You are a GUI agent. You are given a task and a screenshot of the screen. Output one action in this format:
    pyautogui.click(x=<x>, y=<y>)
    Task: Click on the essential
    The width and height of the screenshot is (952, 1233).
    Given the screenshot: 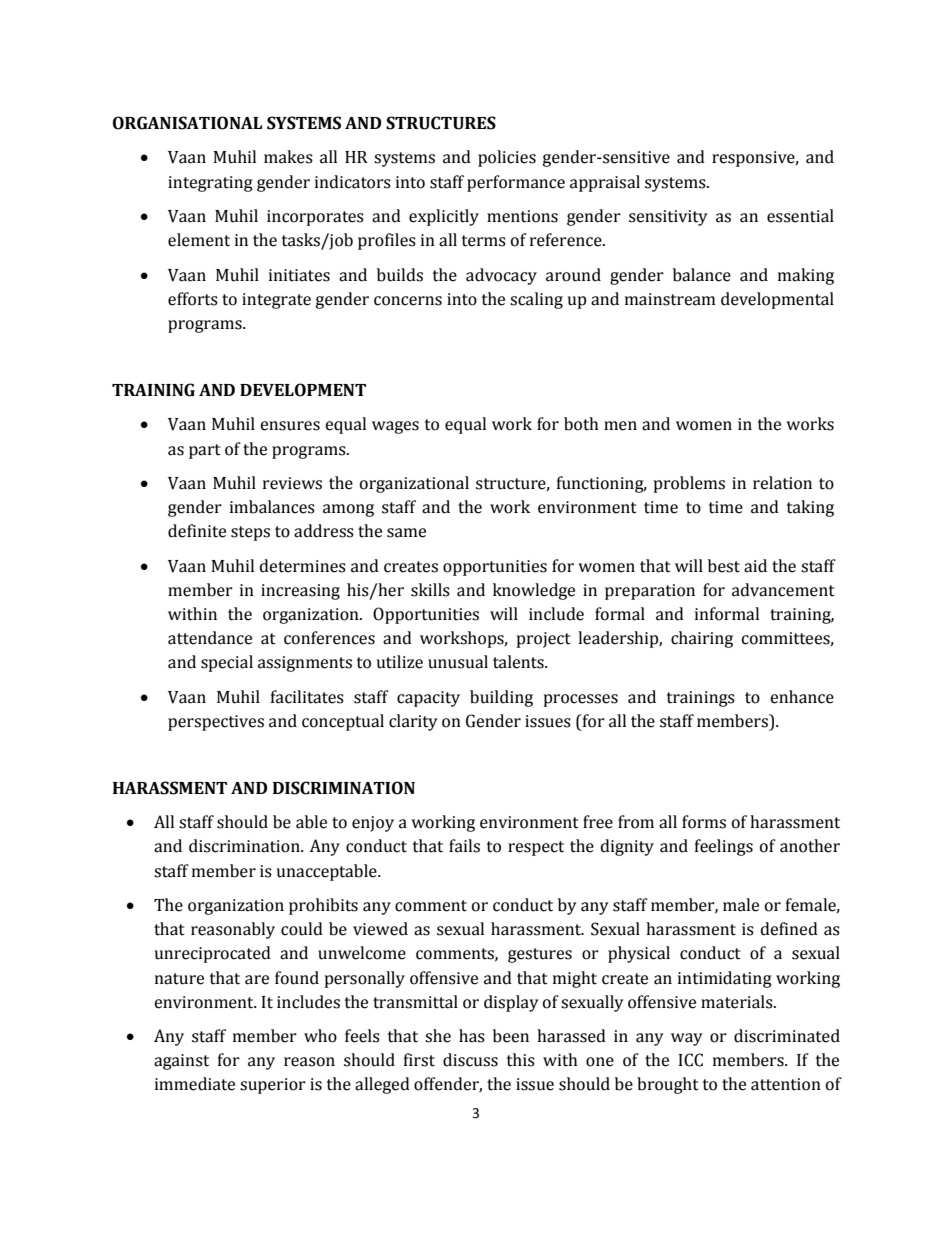 What is the action you would take?
    pyautogui.click(x=800, y=216)
